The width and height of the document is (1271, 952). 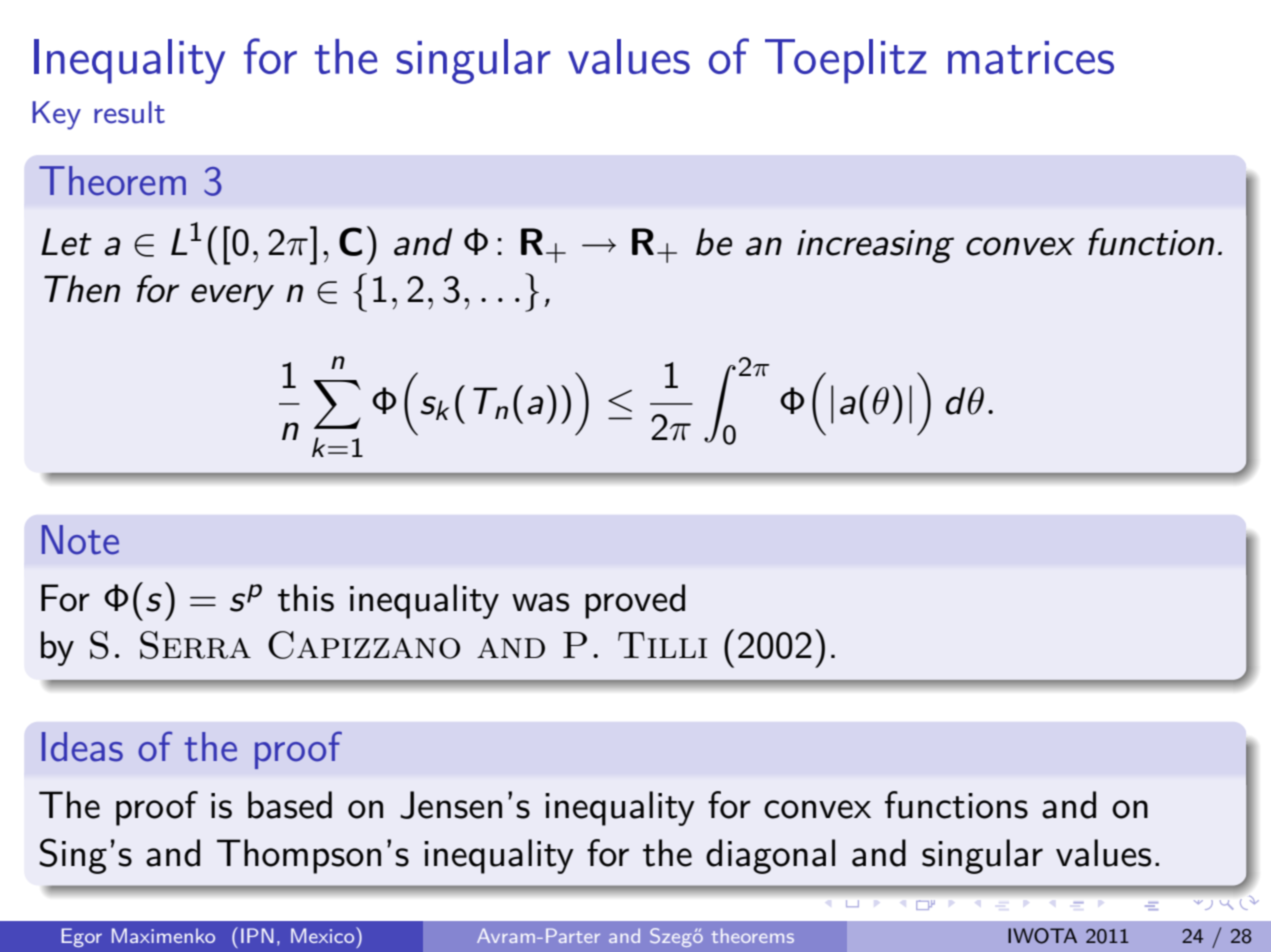 I want to click on diagonal, so click(x=770, y=856).
